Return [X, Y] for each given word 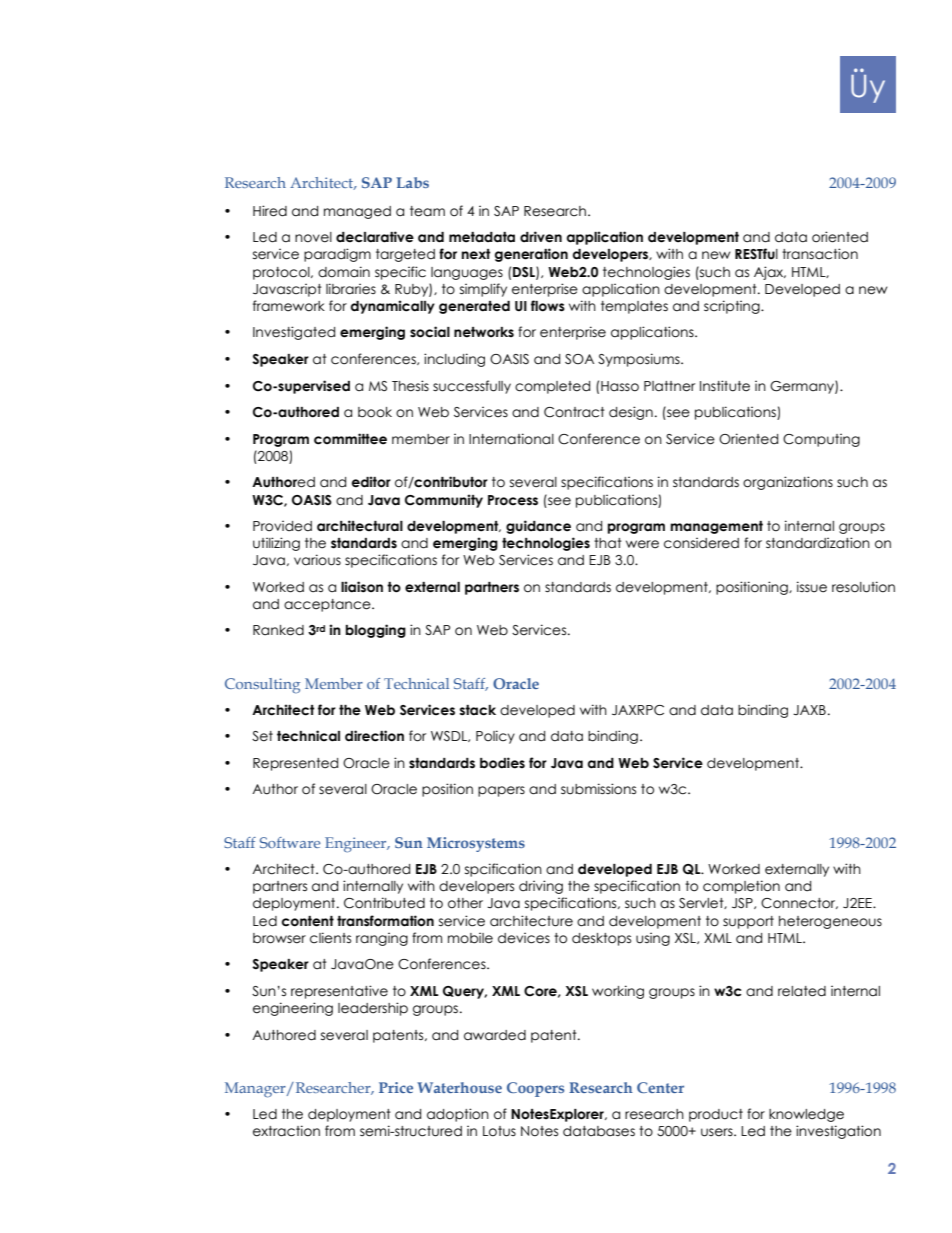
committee [350, 439]
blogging [376, 631]
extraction [286, 1131]
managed [357, 212]
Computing [821, 440]
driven [541, 237]
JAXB [809, 710]
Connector [799, 903]
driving [541, 887]
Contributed [384, 903]
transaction [820, 254]
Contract [574, 412]
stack [478, 710]
